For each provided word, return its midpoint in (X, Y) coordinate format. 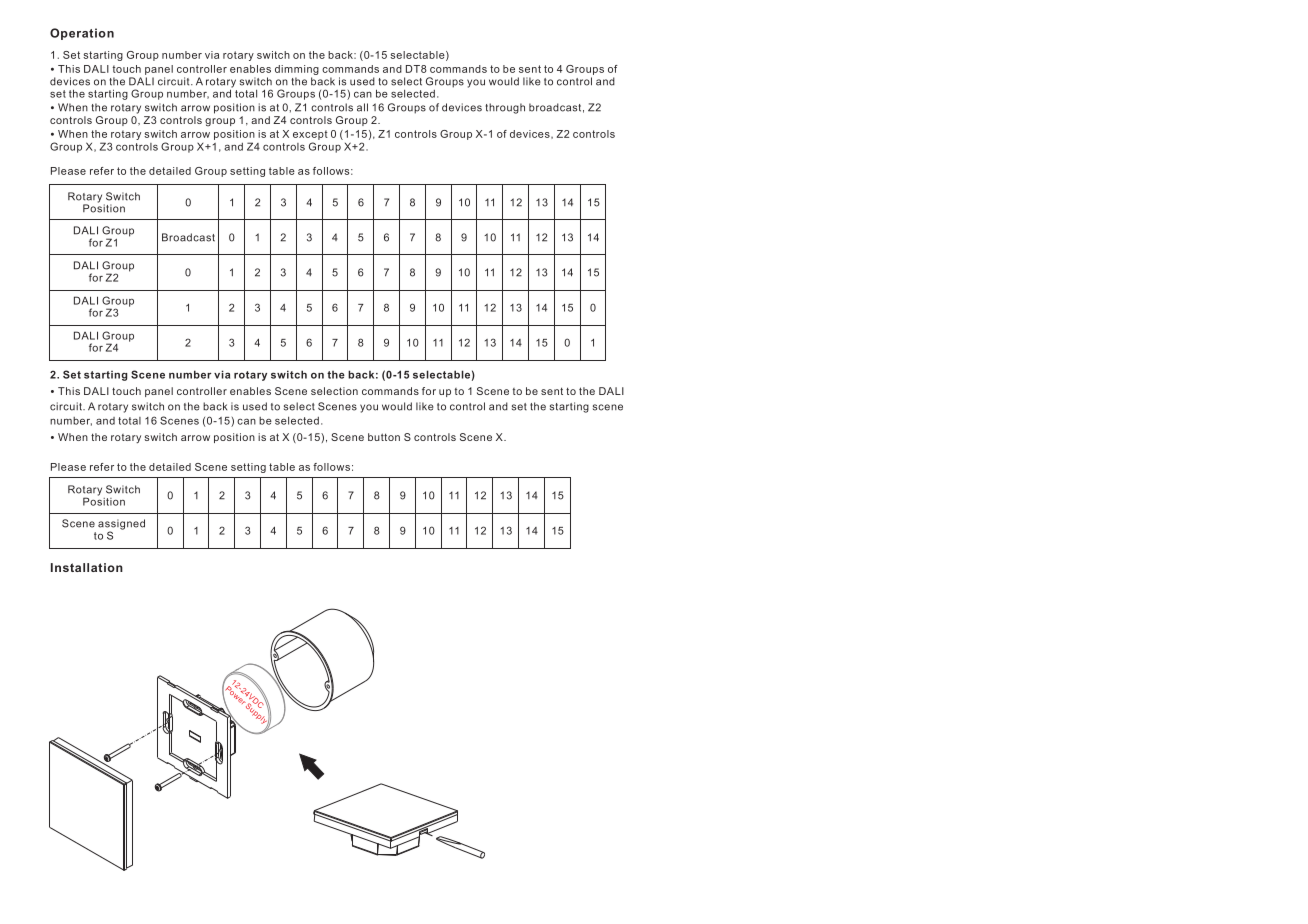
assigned (121, 525)
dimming (297, 70)
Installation (87, 567)
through (505, 108)
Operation (82, 34)
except (310, 135)
